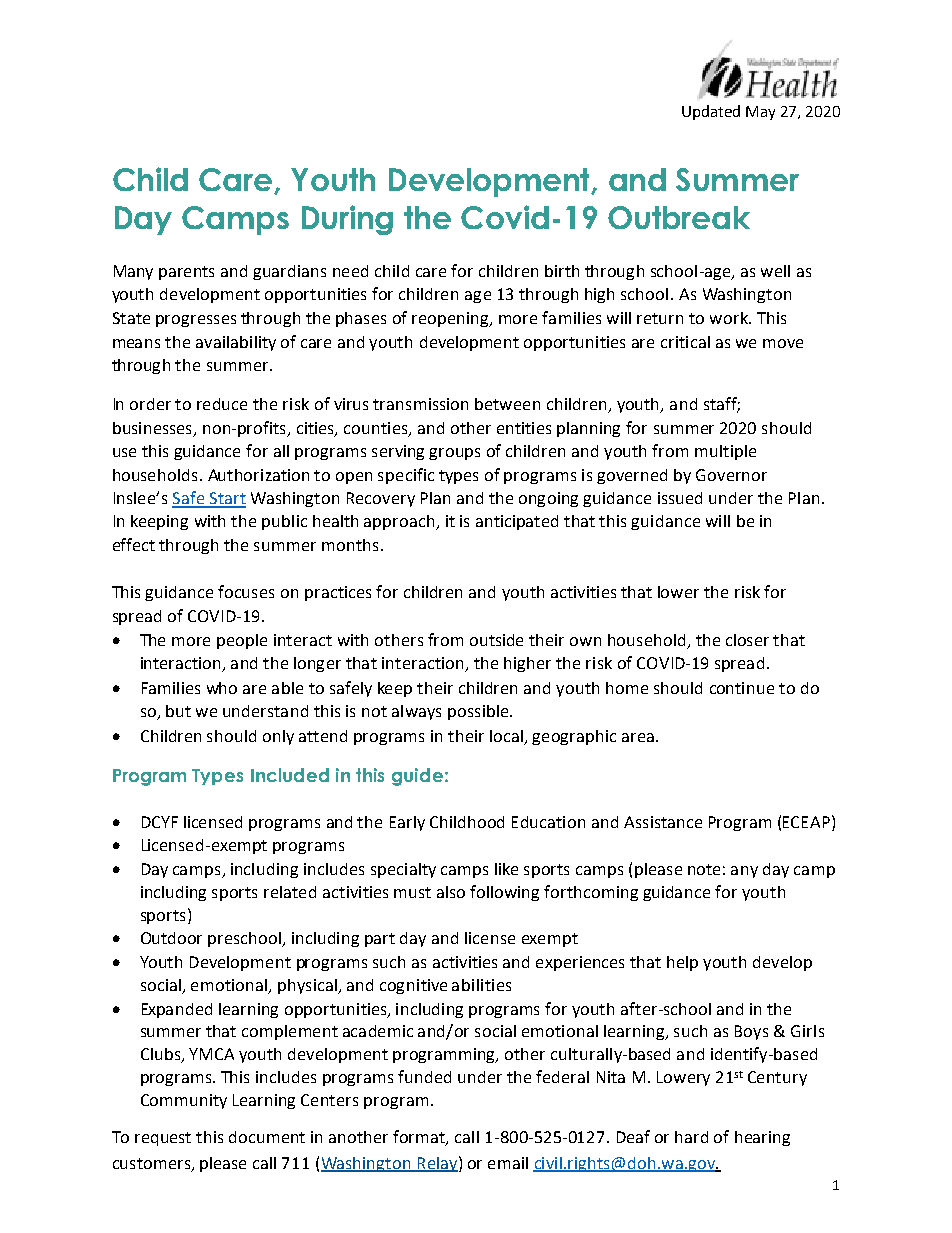 This page has height=1233, width=952. What do you see at coordinates (184, 1101) in the page?
I see `Community` at bounding box center [184, 1101].
